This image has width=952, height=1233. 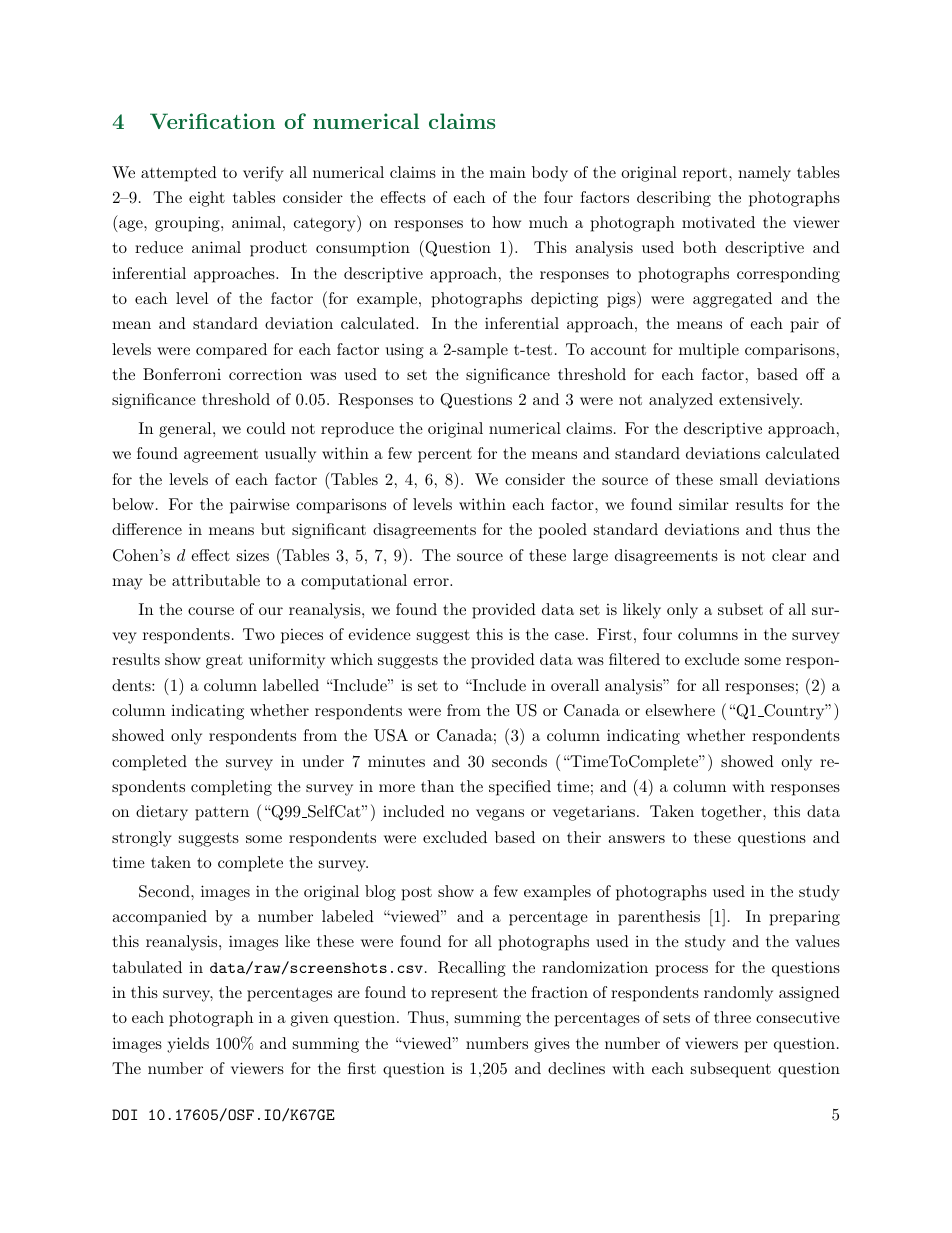 I want to click on together, so click(x=732, y=813).
